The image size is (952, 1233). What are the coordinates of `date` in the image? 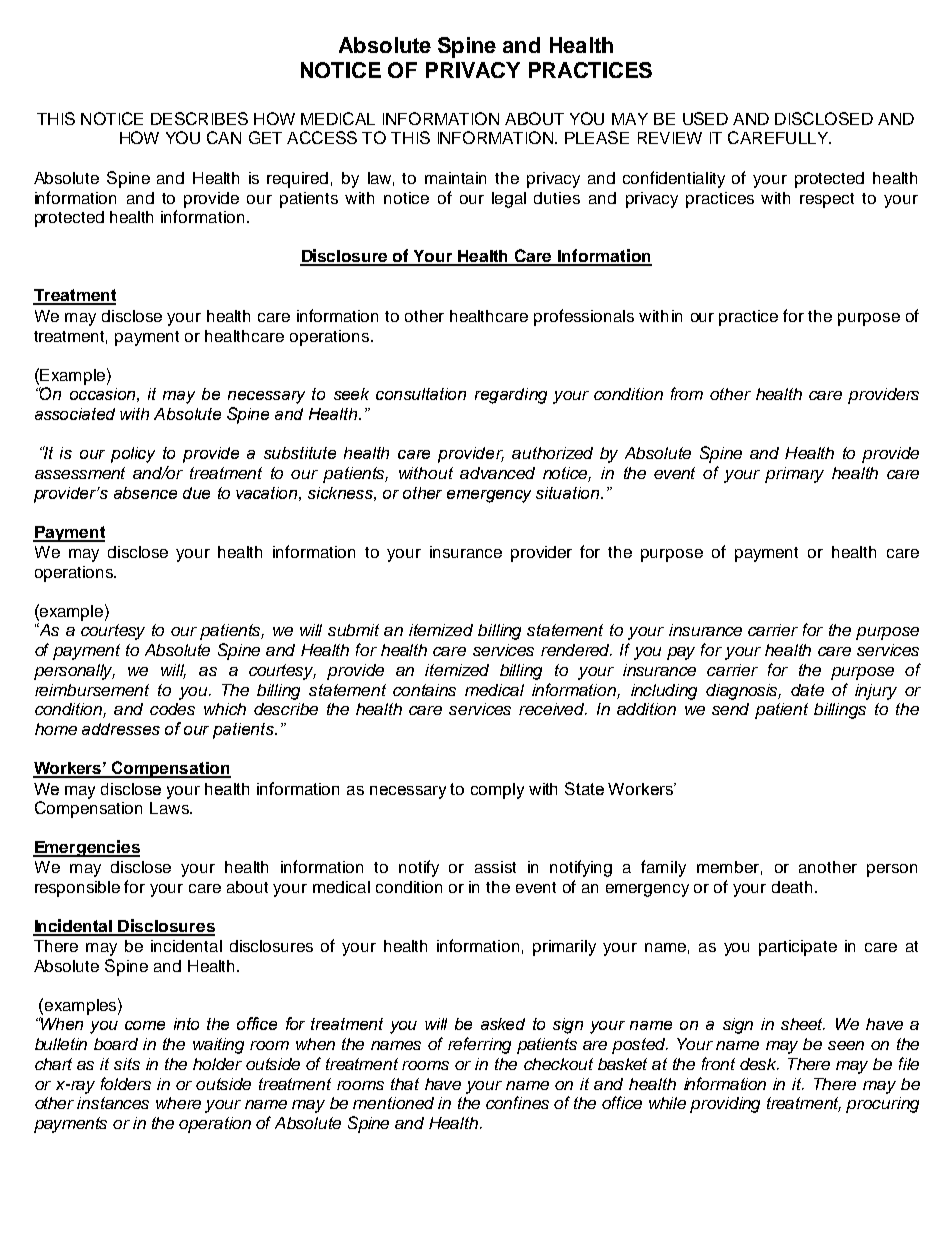 It's located at (807, 690).
